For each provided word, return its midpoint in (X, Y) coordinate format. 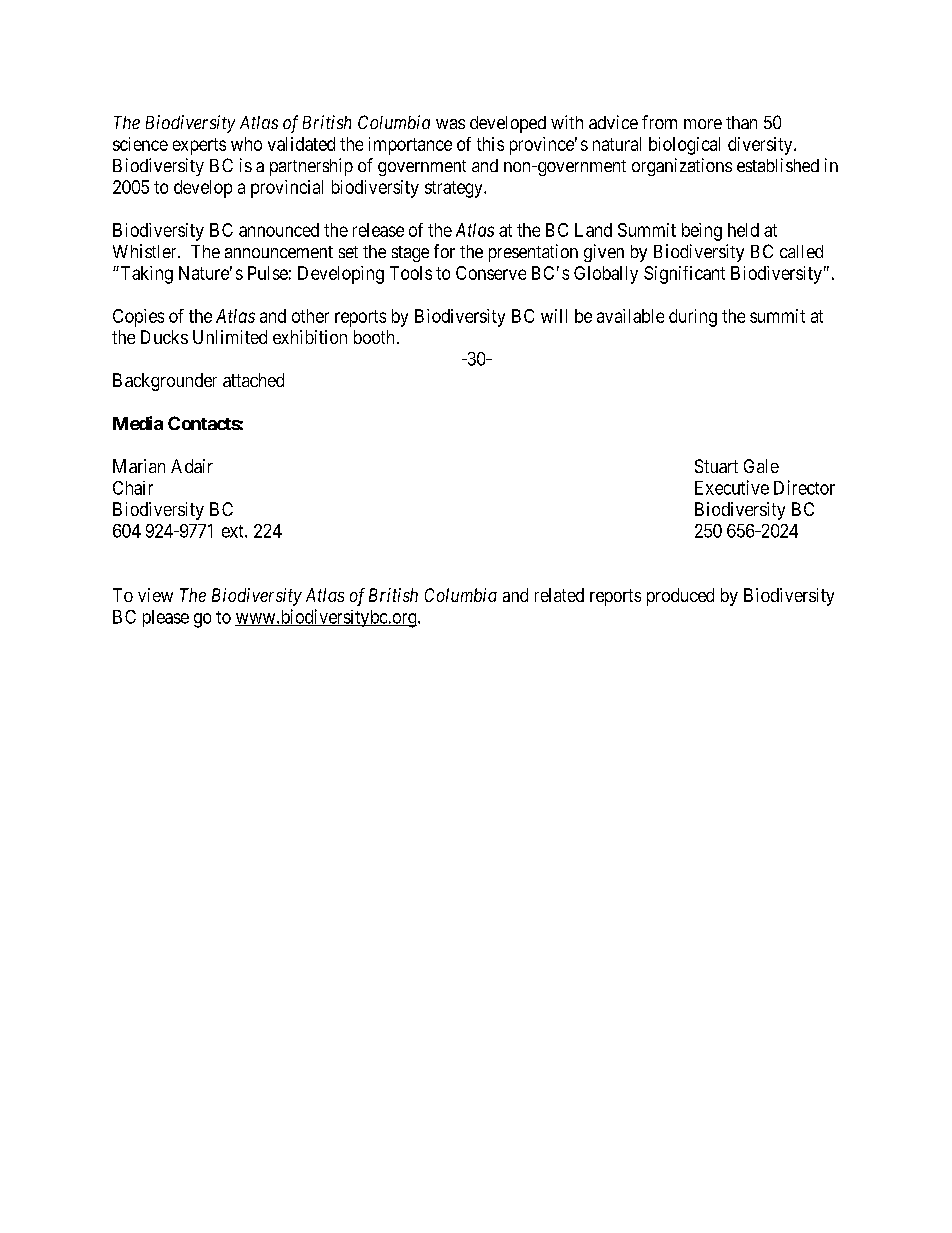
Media (138, 423)
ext (234, 531)
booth (374, 337)
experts (199, 146)
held (743, 230)
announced (279, 230)
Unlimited (230, 337)
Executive (732, 487)
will (554, 316)
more (703, 124)
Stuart (716, 466)
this (490, 144)
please (166, 618)
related (559, 595)
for (444, 251)
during (693, 318)
